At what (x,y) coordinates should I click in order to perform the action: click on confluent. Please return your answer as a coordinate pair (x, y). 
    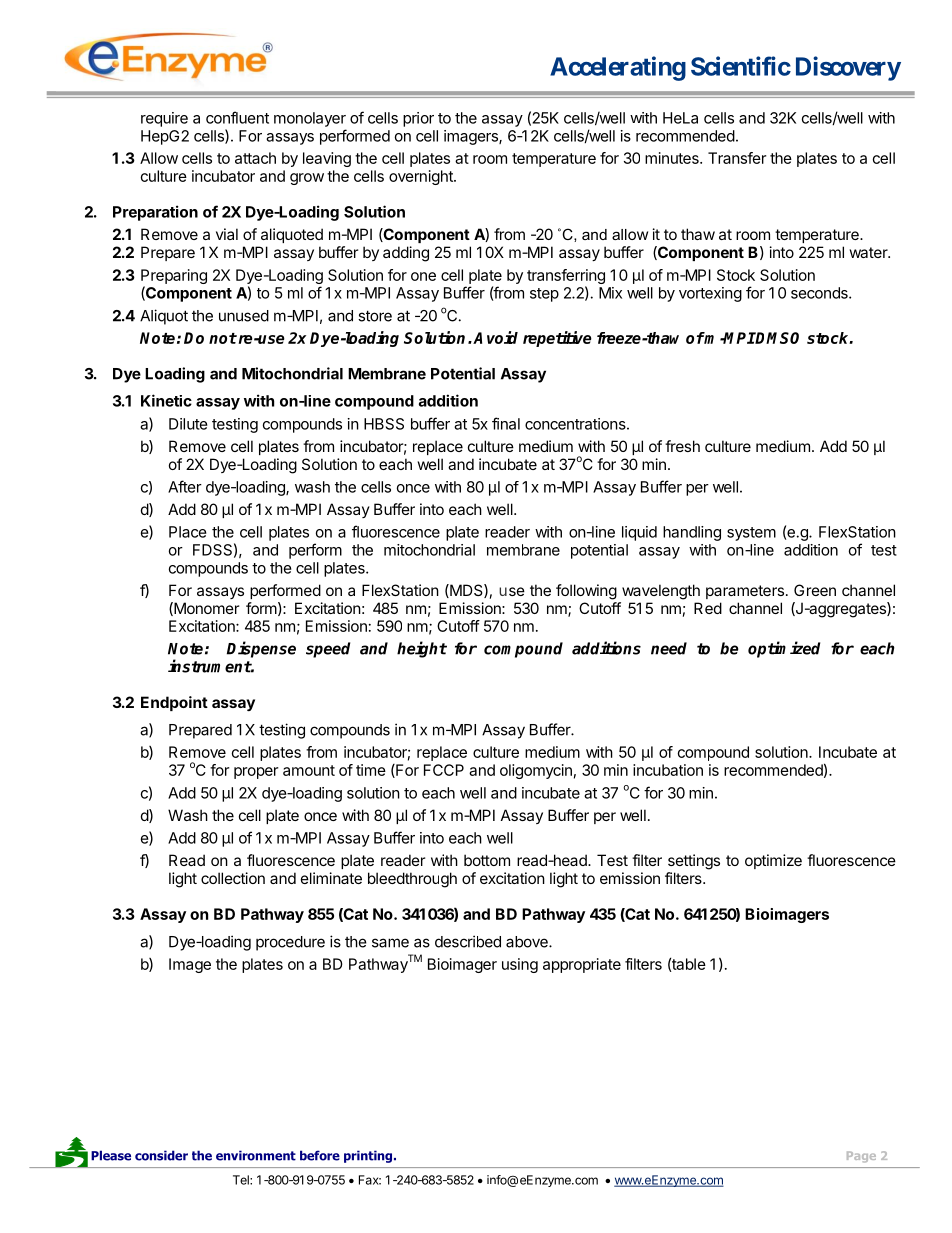
    Looking at the image, I should click on (237, 117).
